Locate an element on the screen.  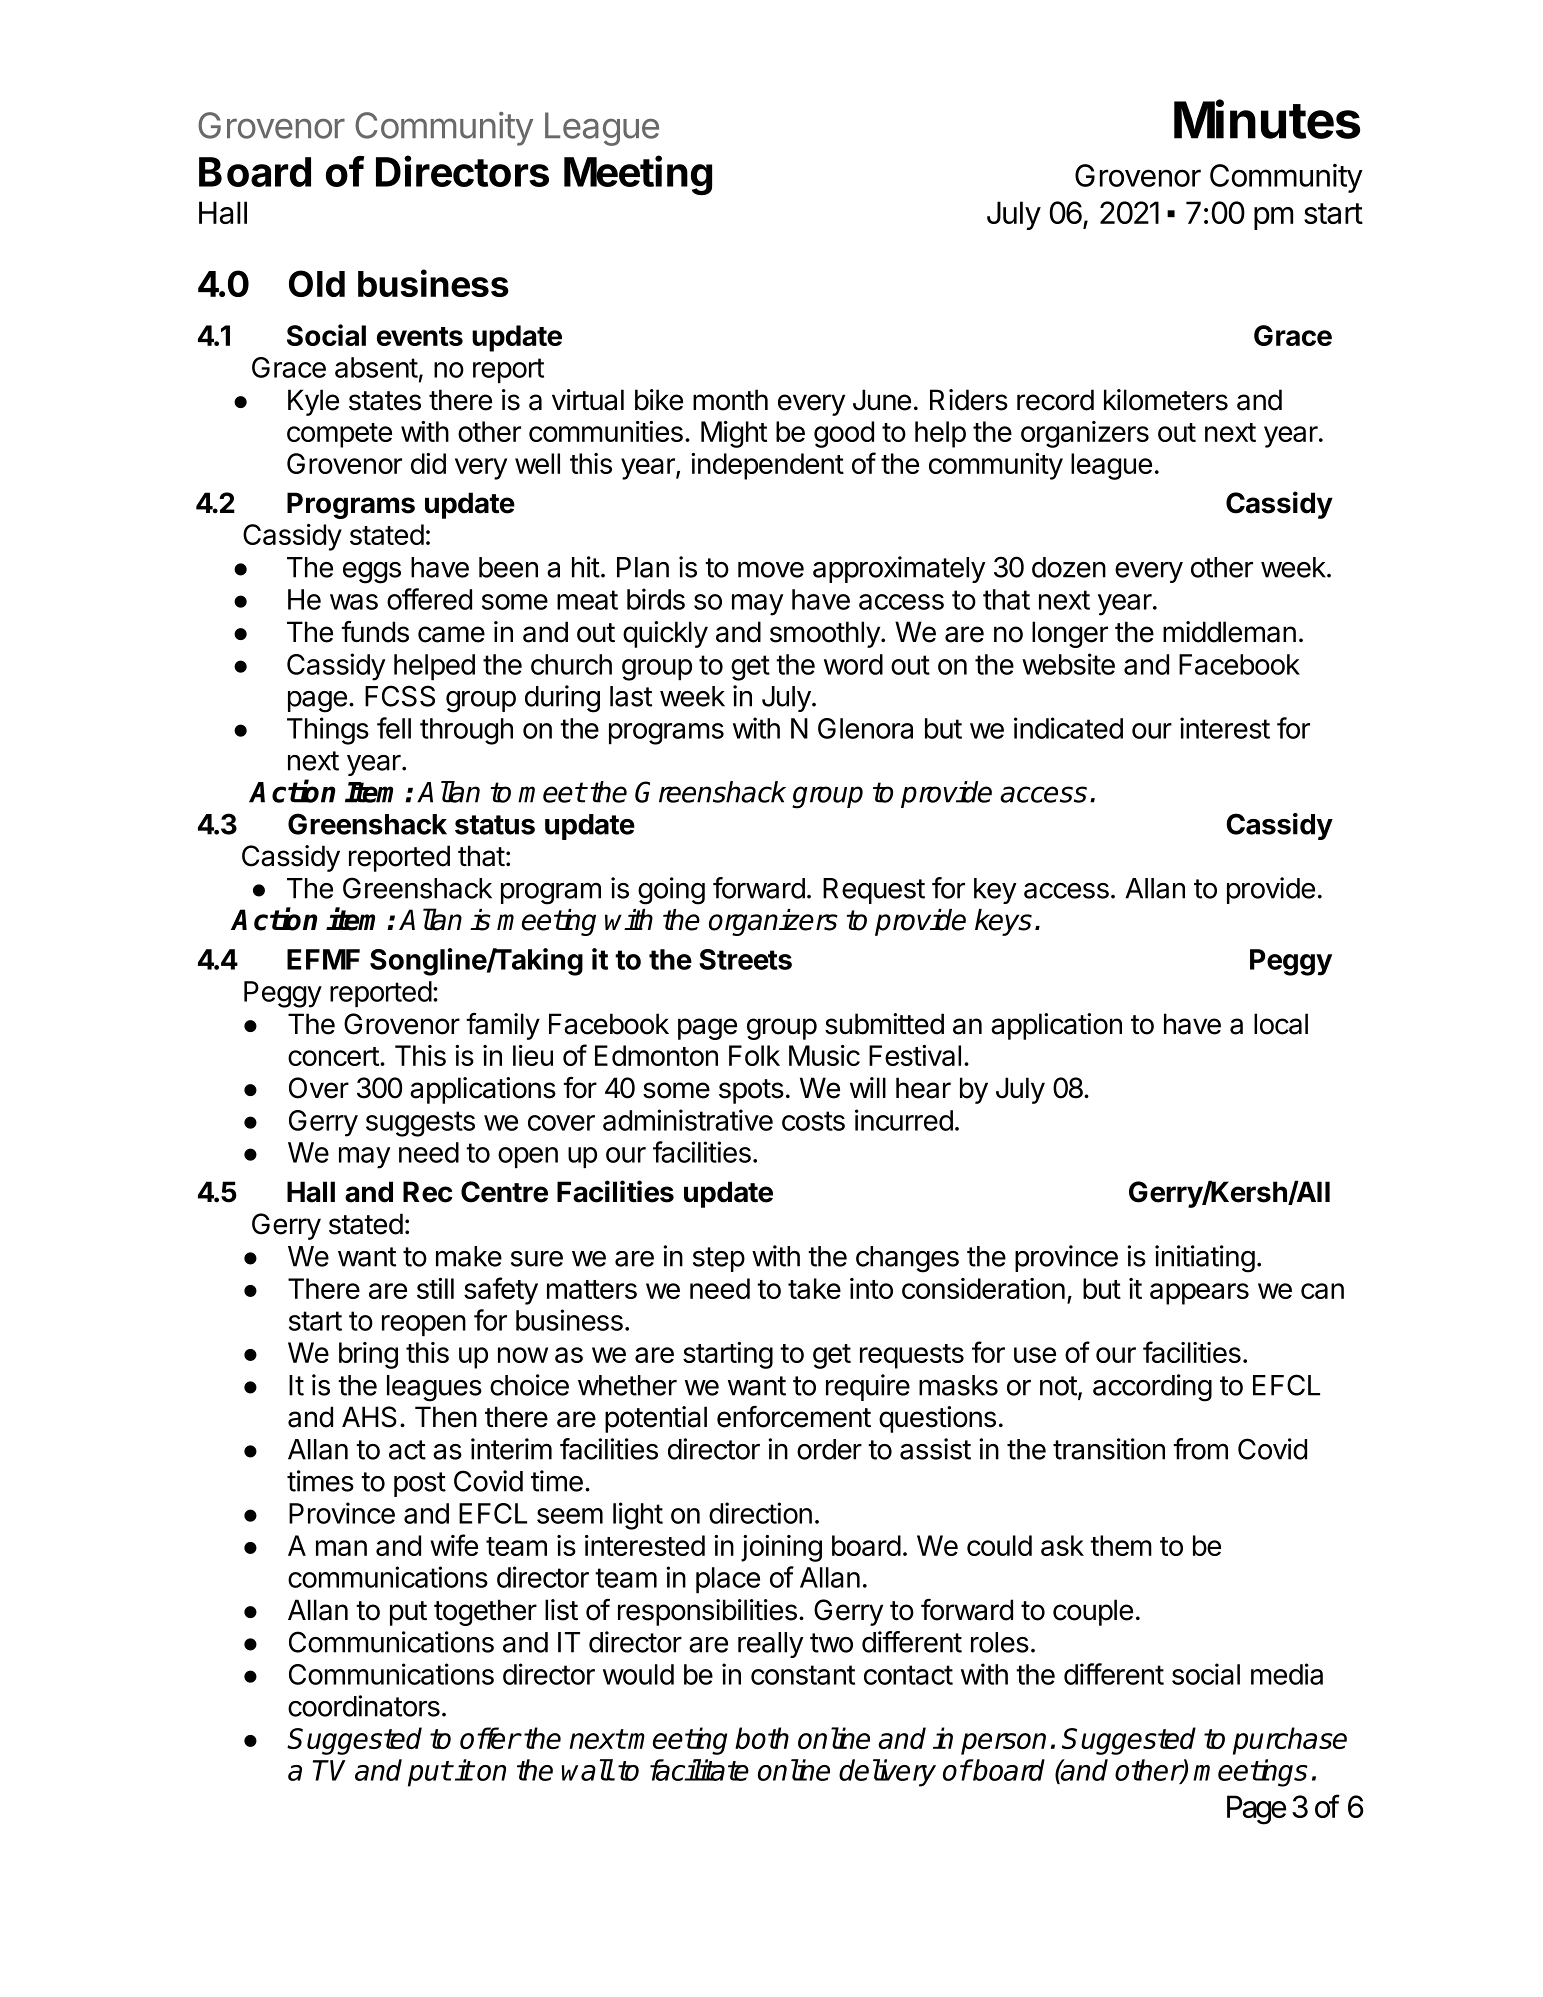
constant is located at coordinates (803, 1675).
